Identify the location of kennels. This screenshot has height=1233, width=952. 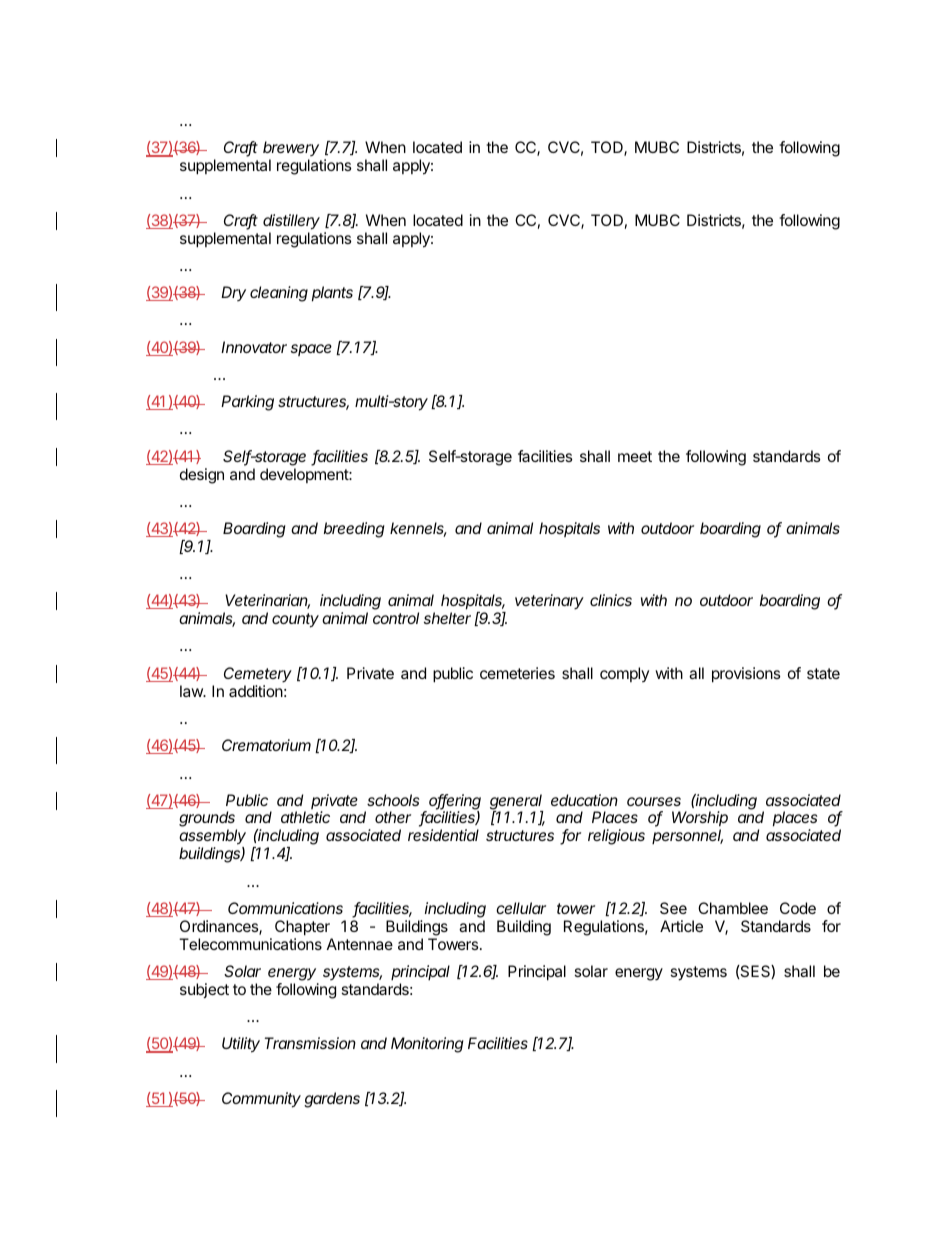
(418, 529).
